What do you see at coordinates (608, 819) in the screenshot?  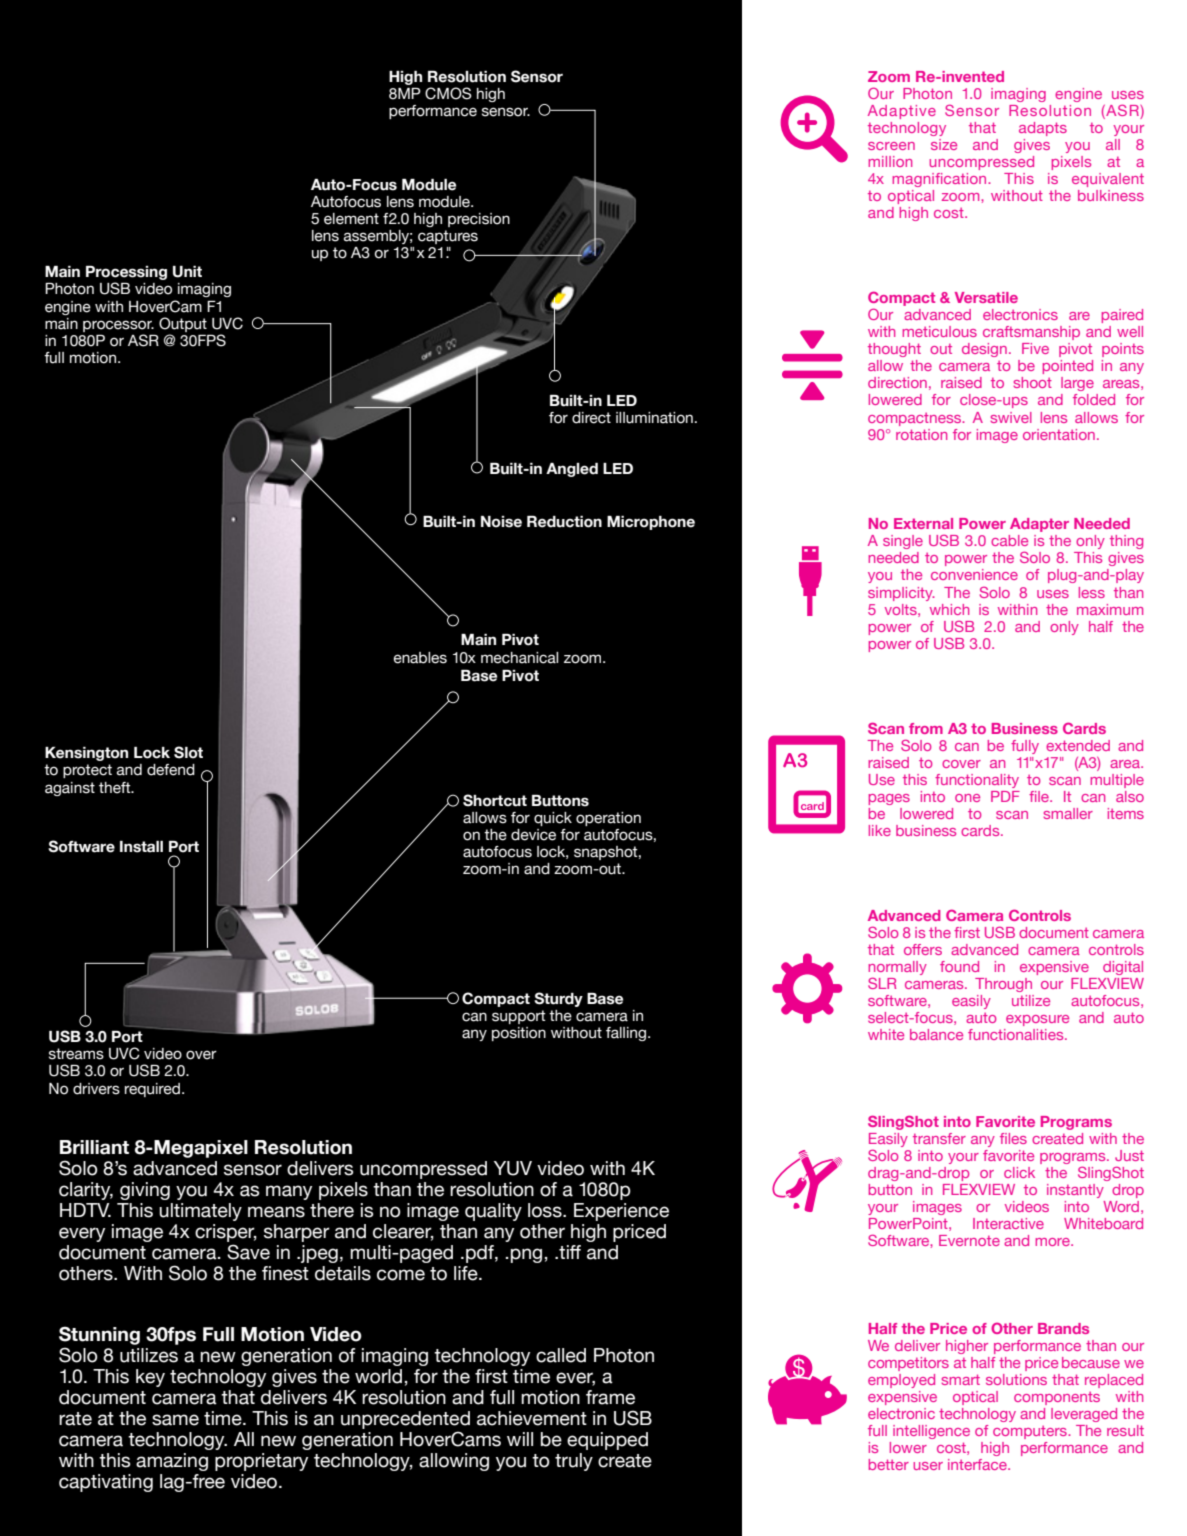 I see `operation` at bounding box center [608, 819].
